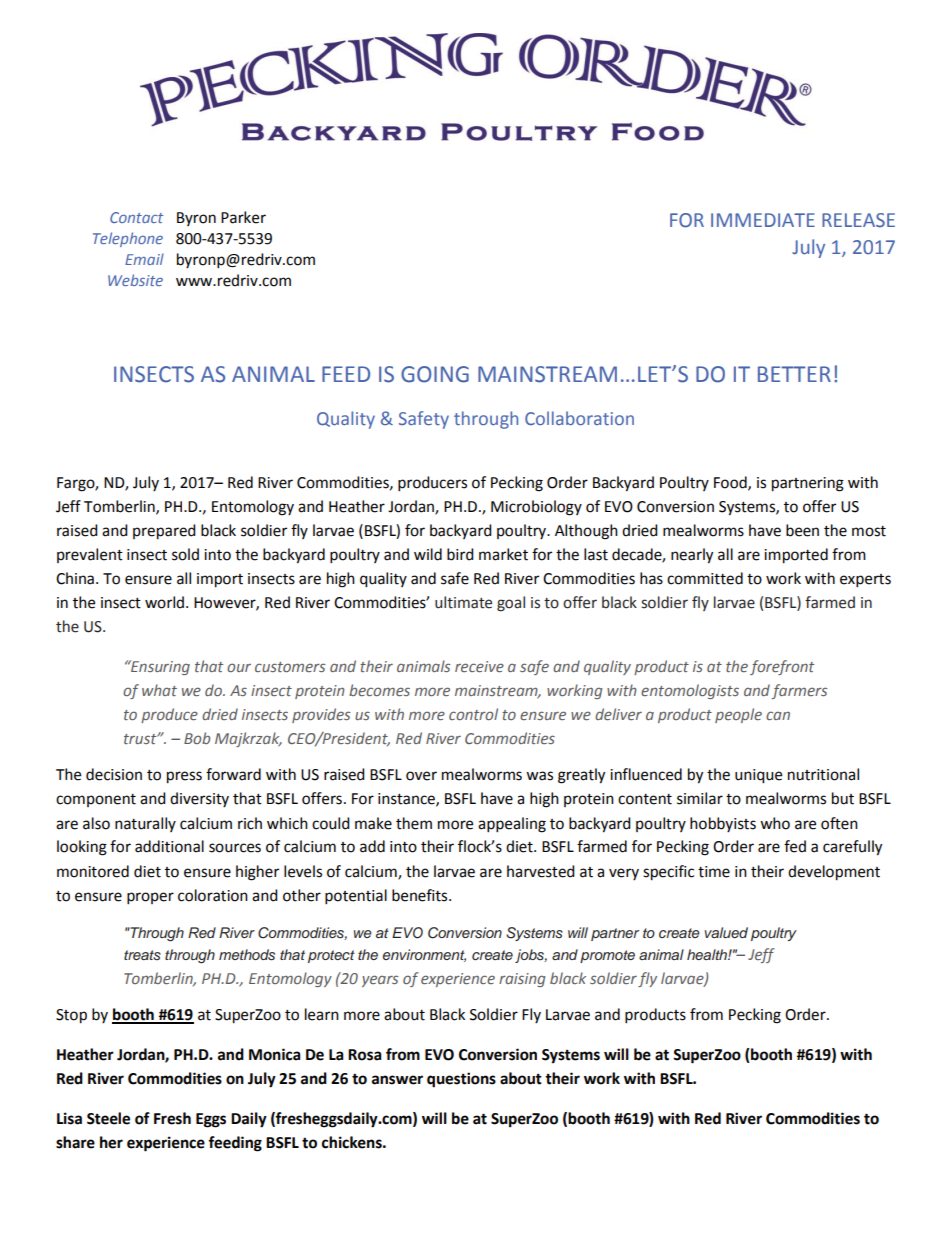  What do you see at coordinates (714, 872) in the page?
I see `time` at bounding box center [714, 872].
